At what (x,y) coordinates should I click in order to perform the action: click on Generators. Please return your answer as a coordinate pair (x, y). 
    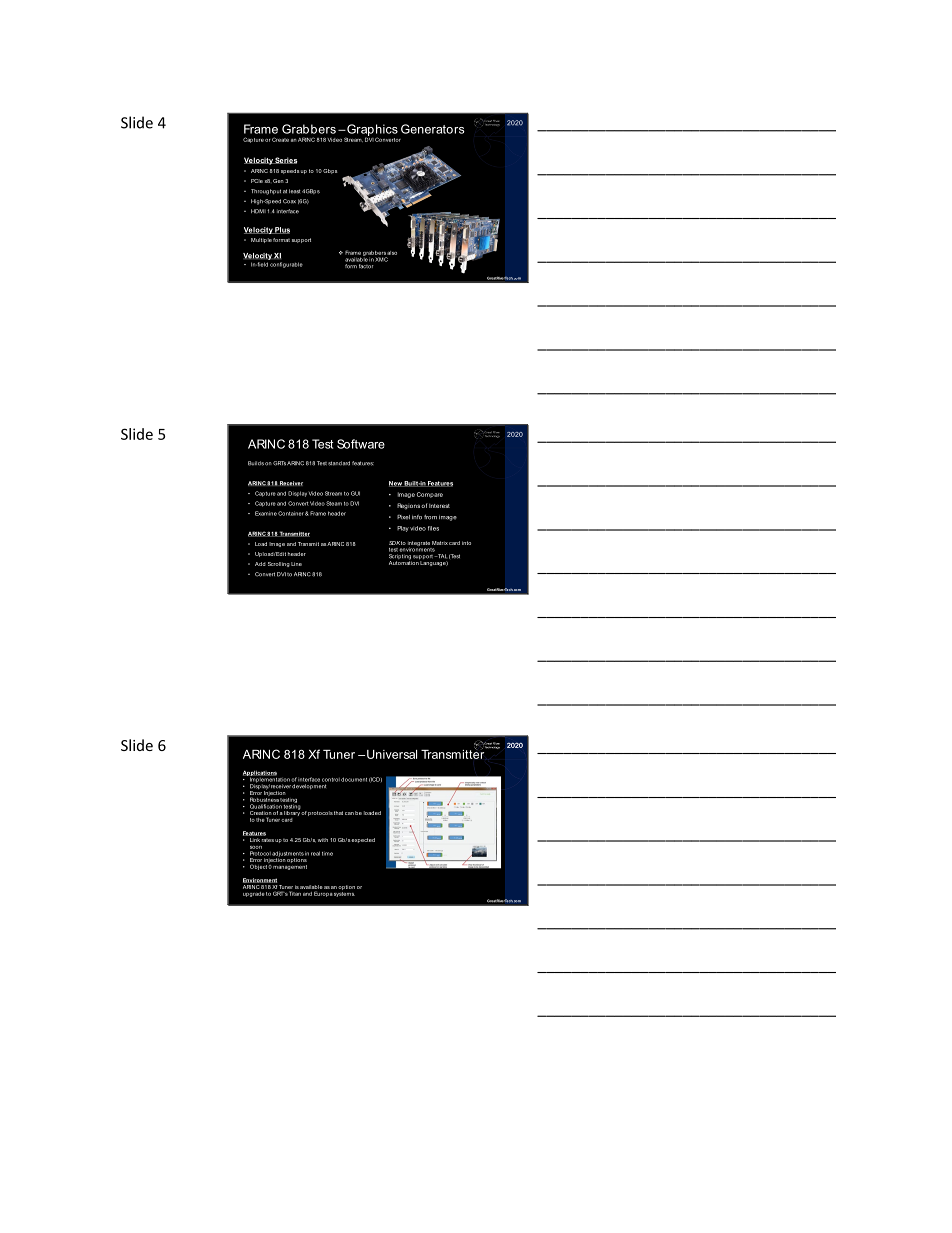
    Looking at the image, I should click on (433, 129).
